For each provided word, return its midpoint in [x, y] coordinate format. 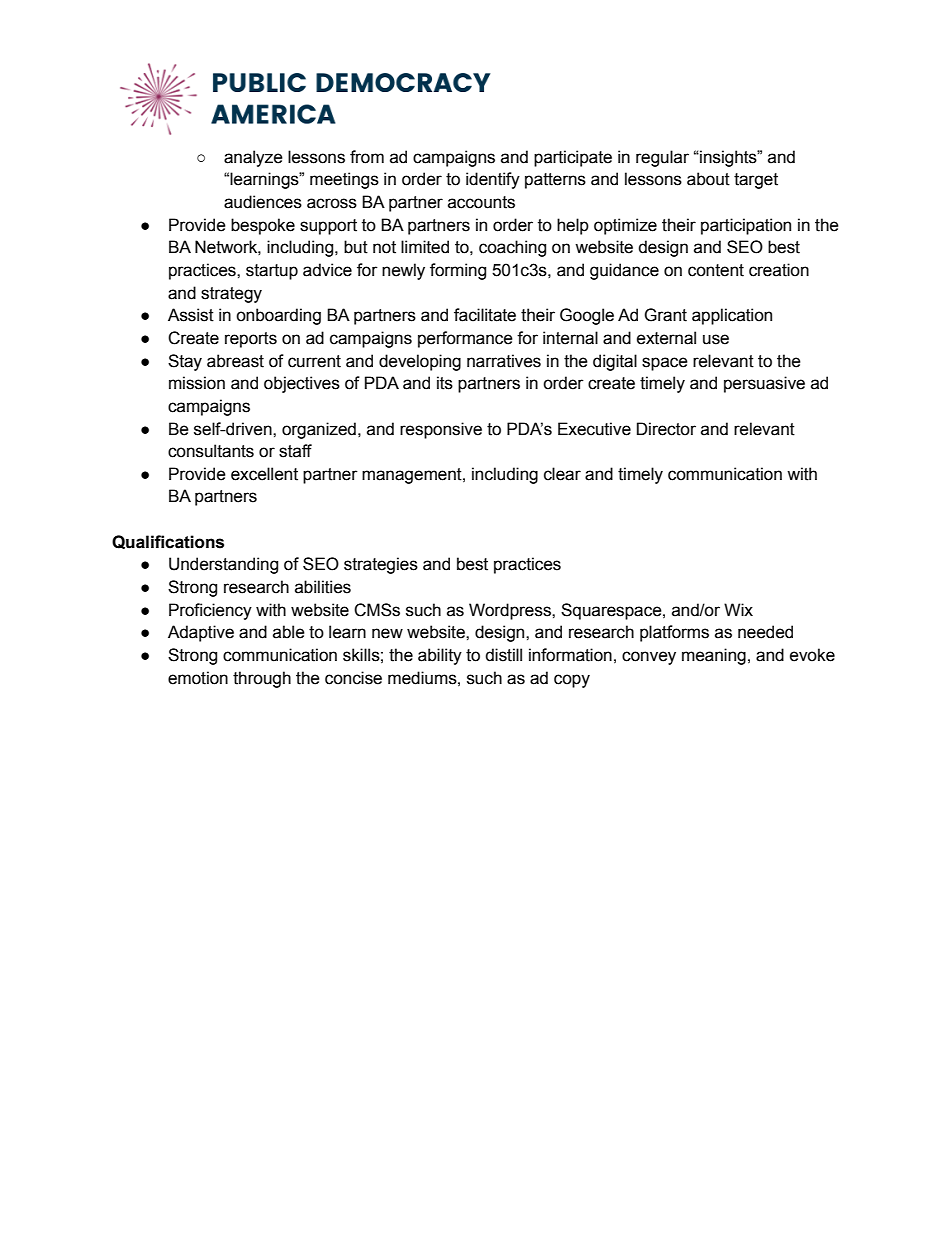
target [756, 181]
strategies [381, 565]
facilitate [485, 315]
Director [666, 429]
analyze [253, 158]
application [732, 316]
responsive [441, 430]
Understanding [223, 565]
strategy [231, 295]
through [262, 679]
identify [493, 180]
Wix [738, 609]
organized [319, 430]
